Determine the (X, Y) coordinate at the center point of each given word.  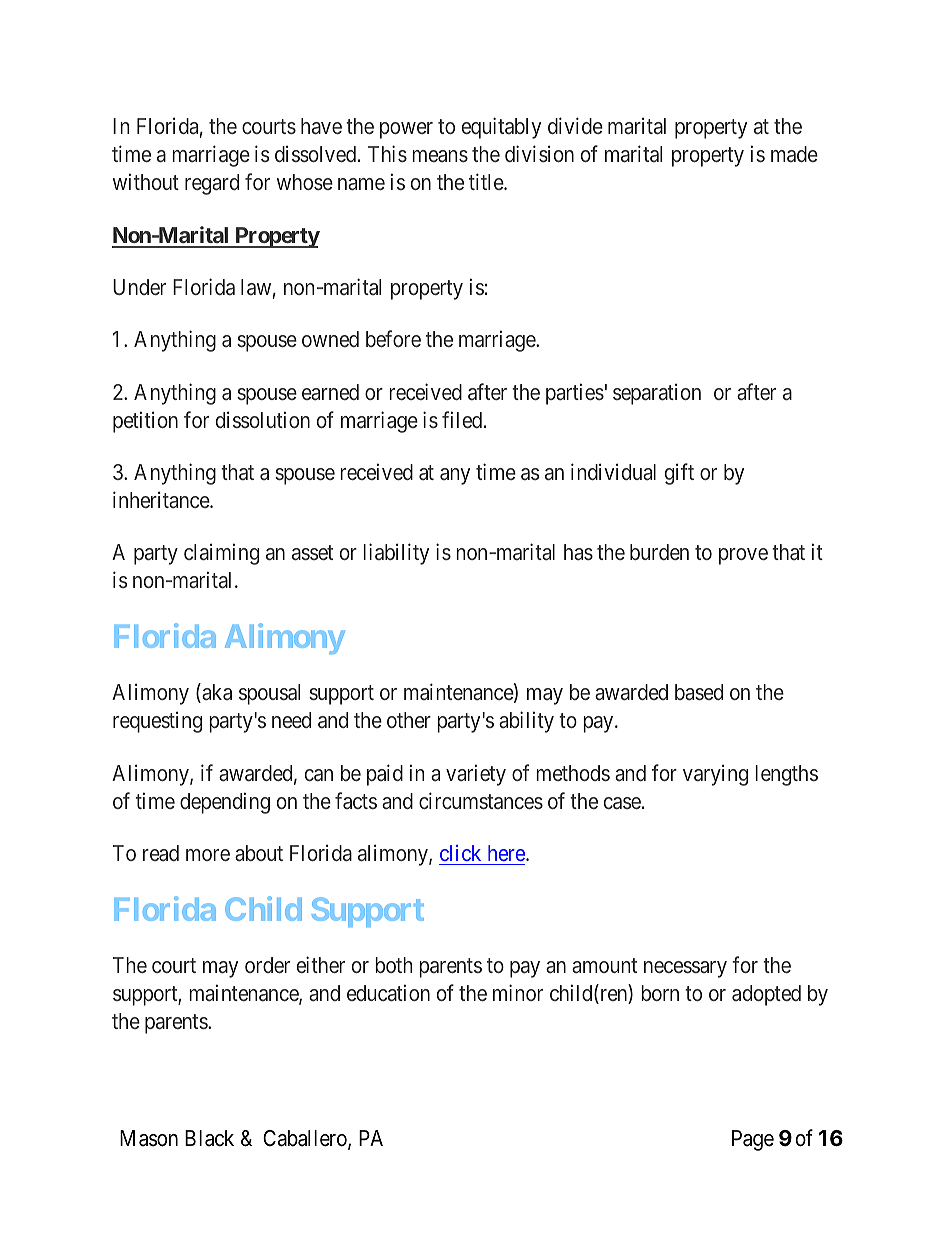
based (699, 692)
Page (753, 1140)
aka (216, 693)
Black (209, 1138)
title (487, 182)
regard (212, 184)
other (409, 720)
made (794, 154)
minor (518, 992)
